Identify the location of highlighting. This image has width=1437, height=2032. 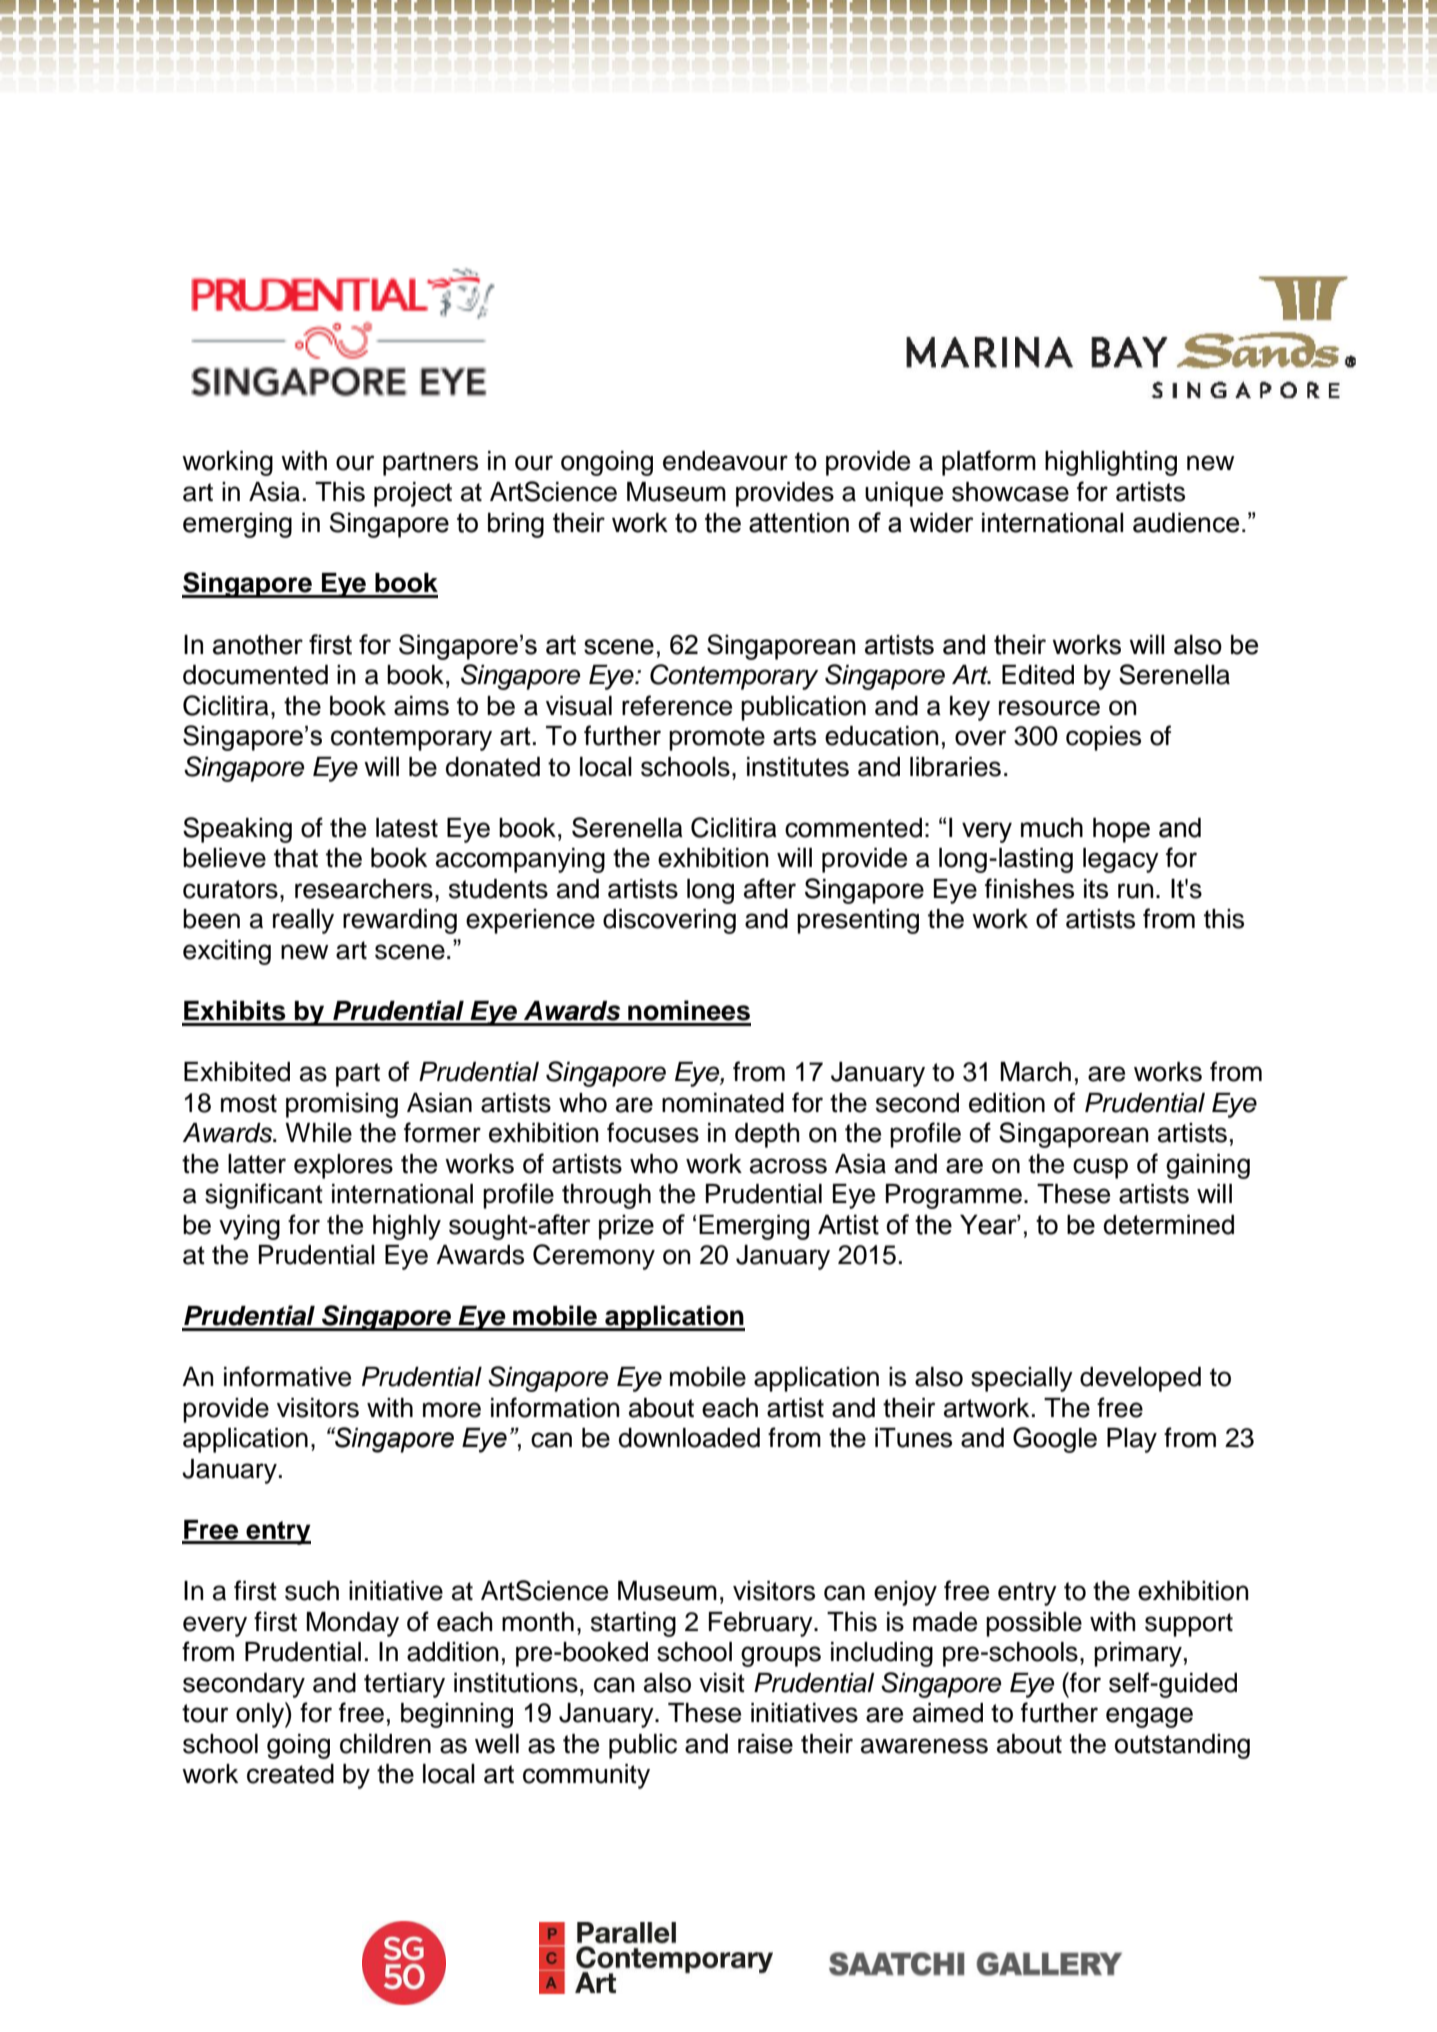
(1111, 463).
